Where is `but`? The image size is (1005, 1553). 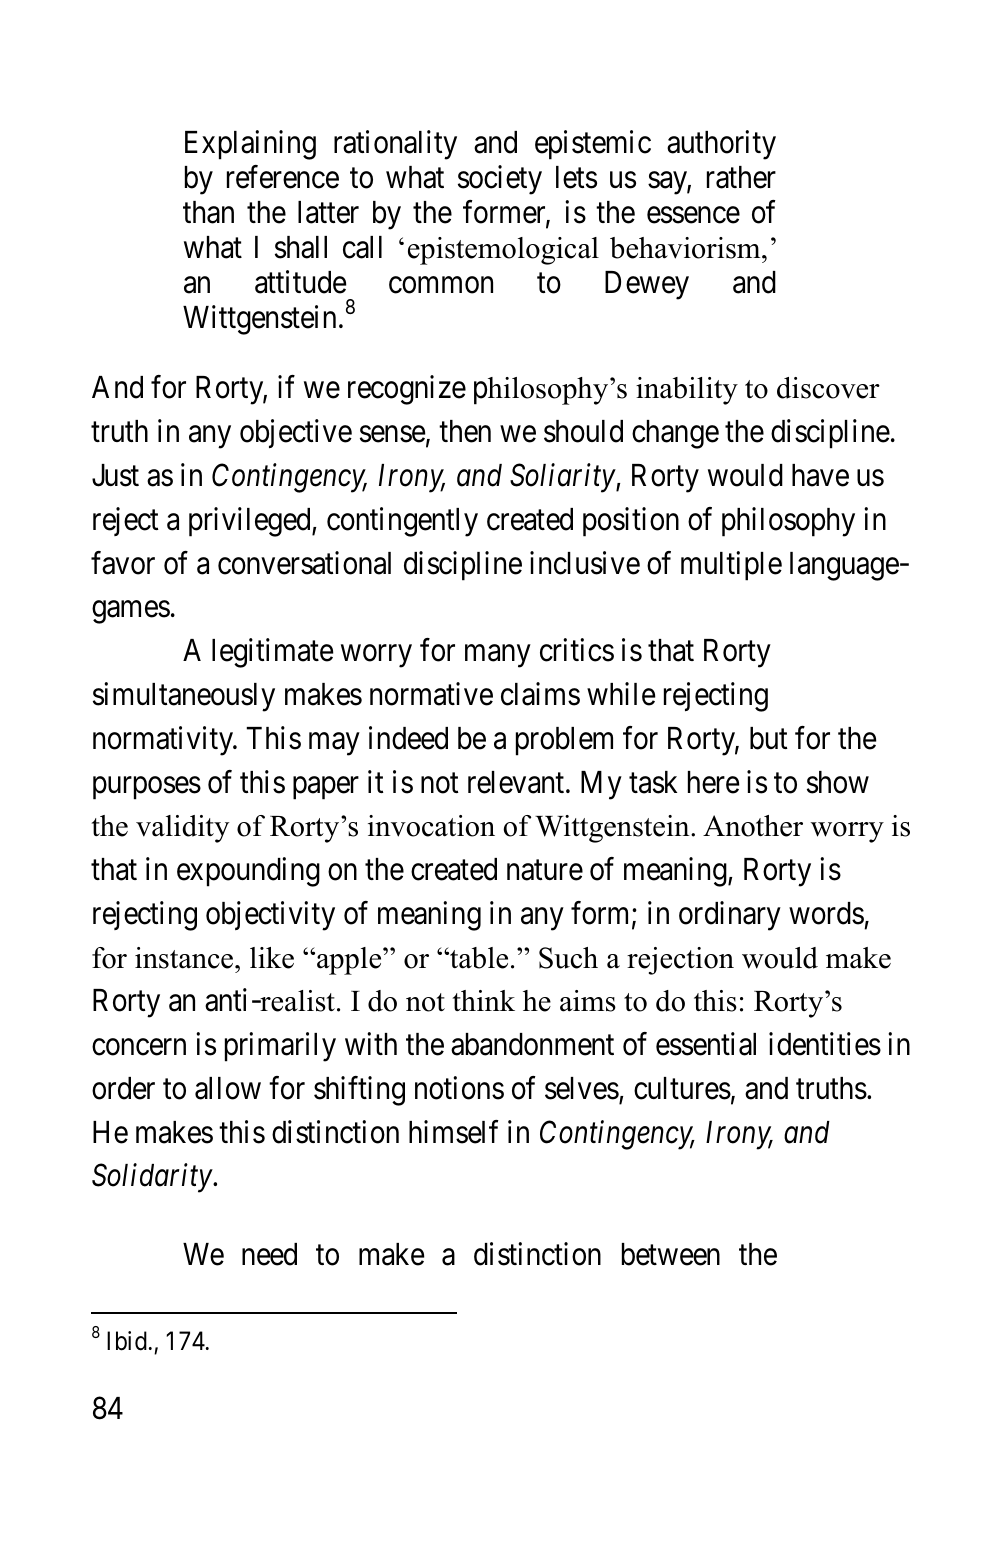
but is located at coordinates (769, 738).
